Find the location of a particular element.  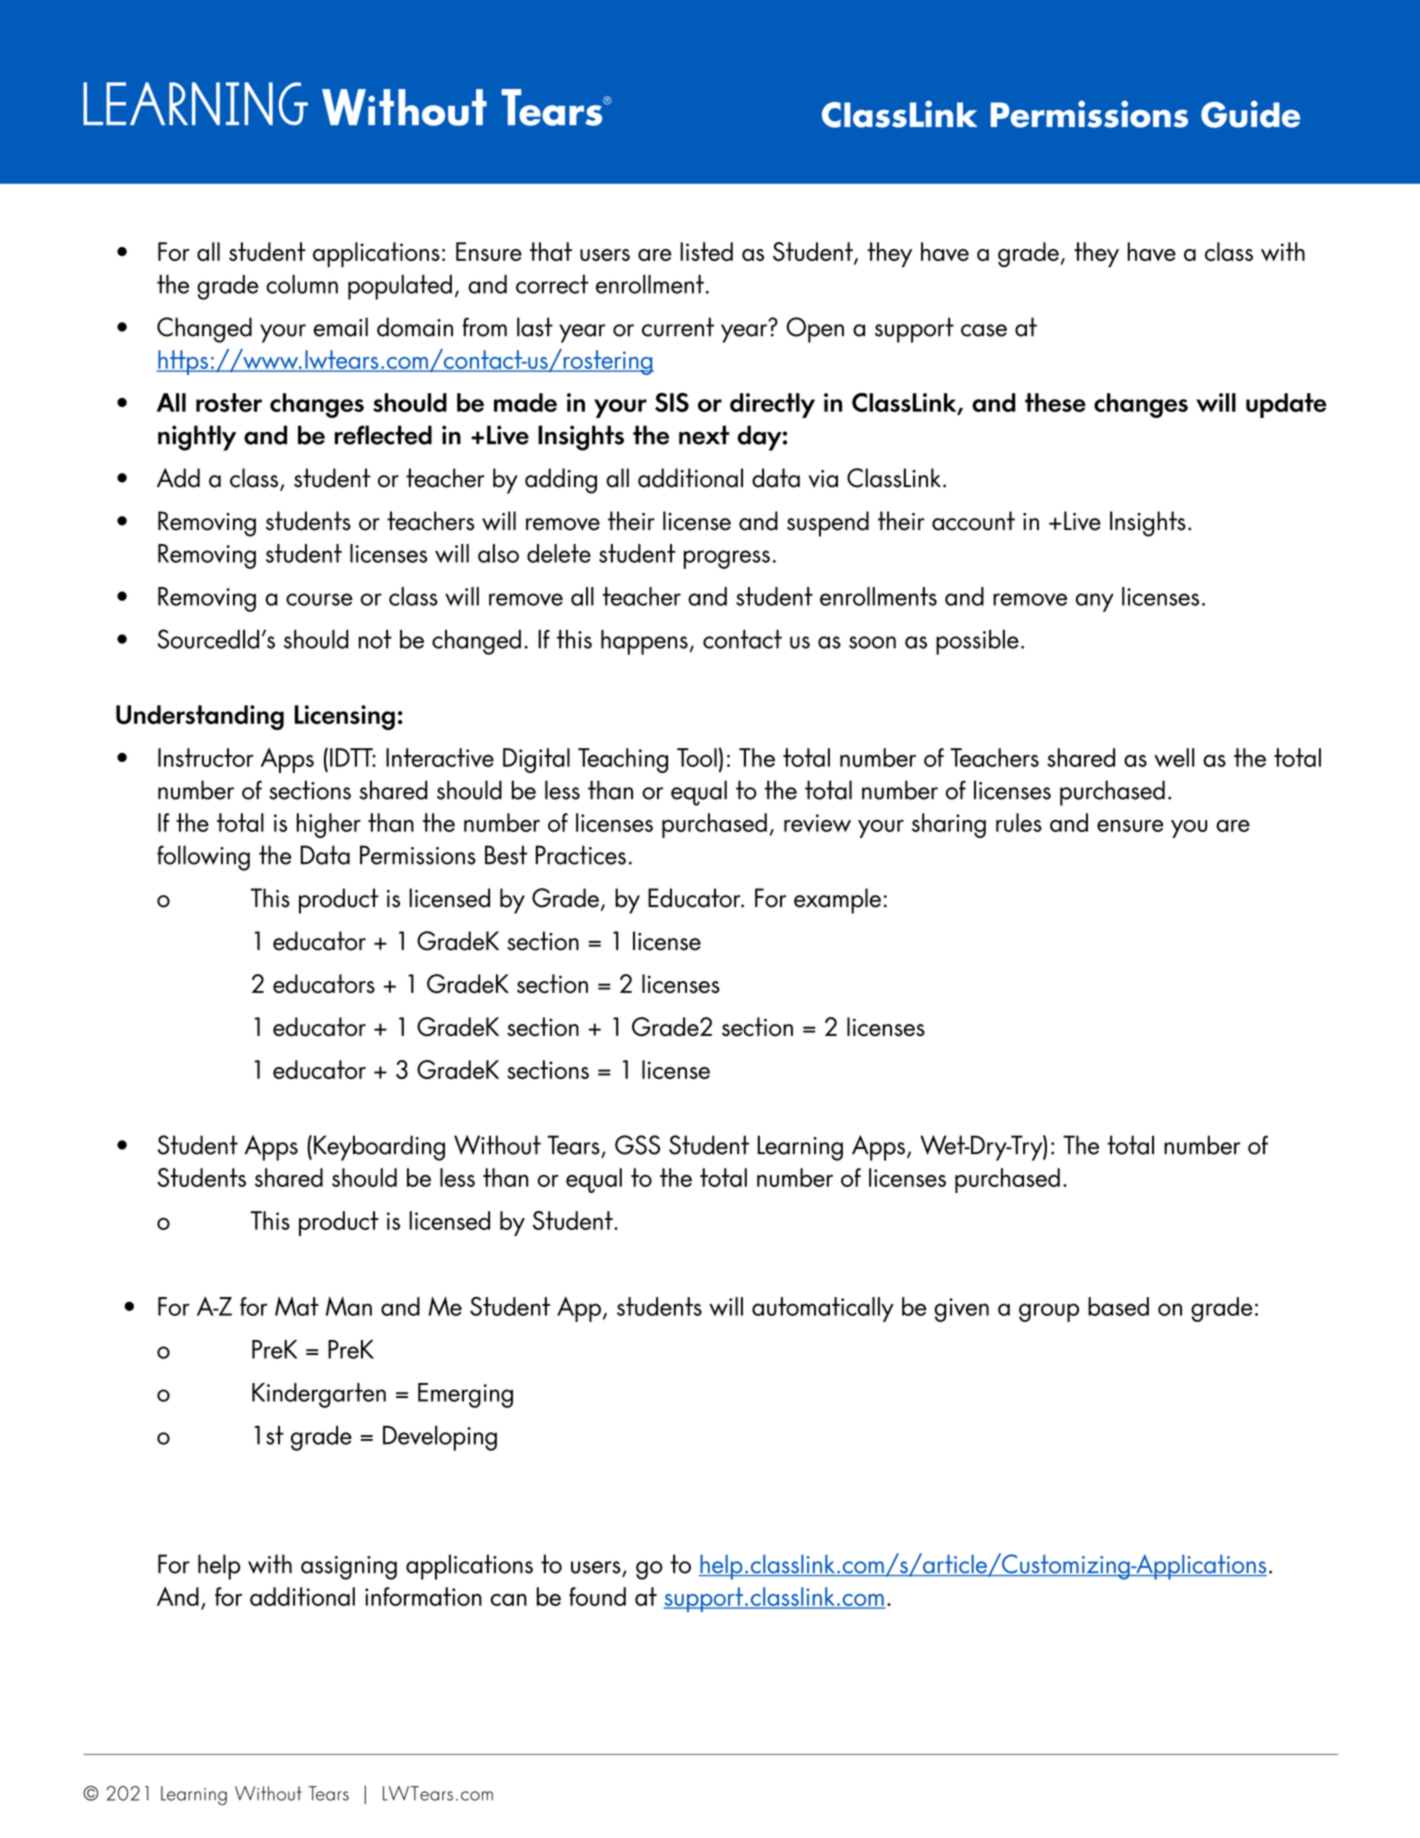

assigning is located at coordinates (349, 1568).
